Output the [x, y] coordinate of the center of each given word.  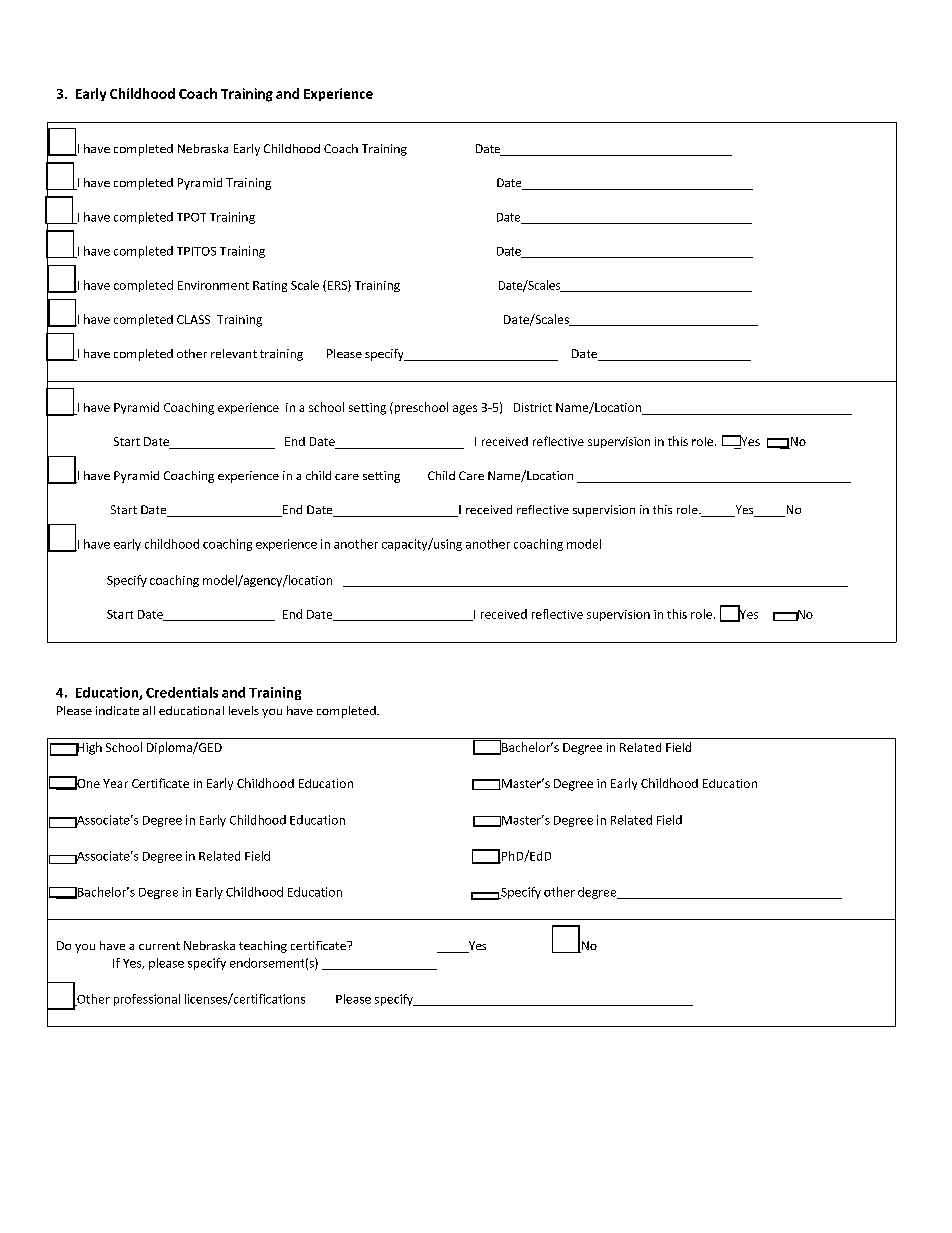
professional [147, 1000]
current [159, 946]
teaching [263, 947]
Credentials [182, 692]
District [533, 407]
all [149, 710]
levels [244, 710]
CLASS [193, 319]
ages [465, 410]
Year [115, 783]
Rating [270, 286]
